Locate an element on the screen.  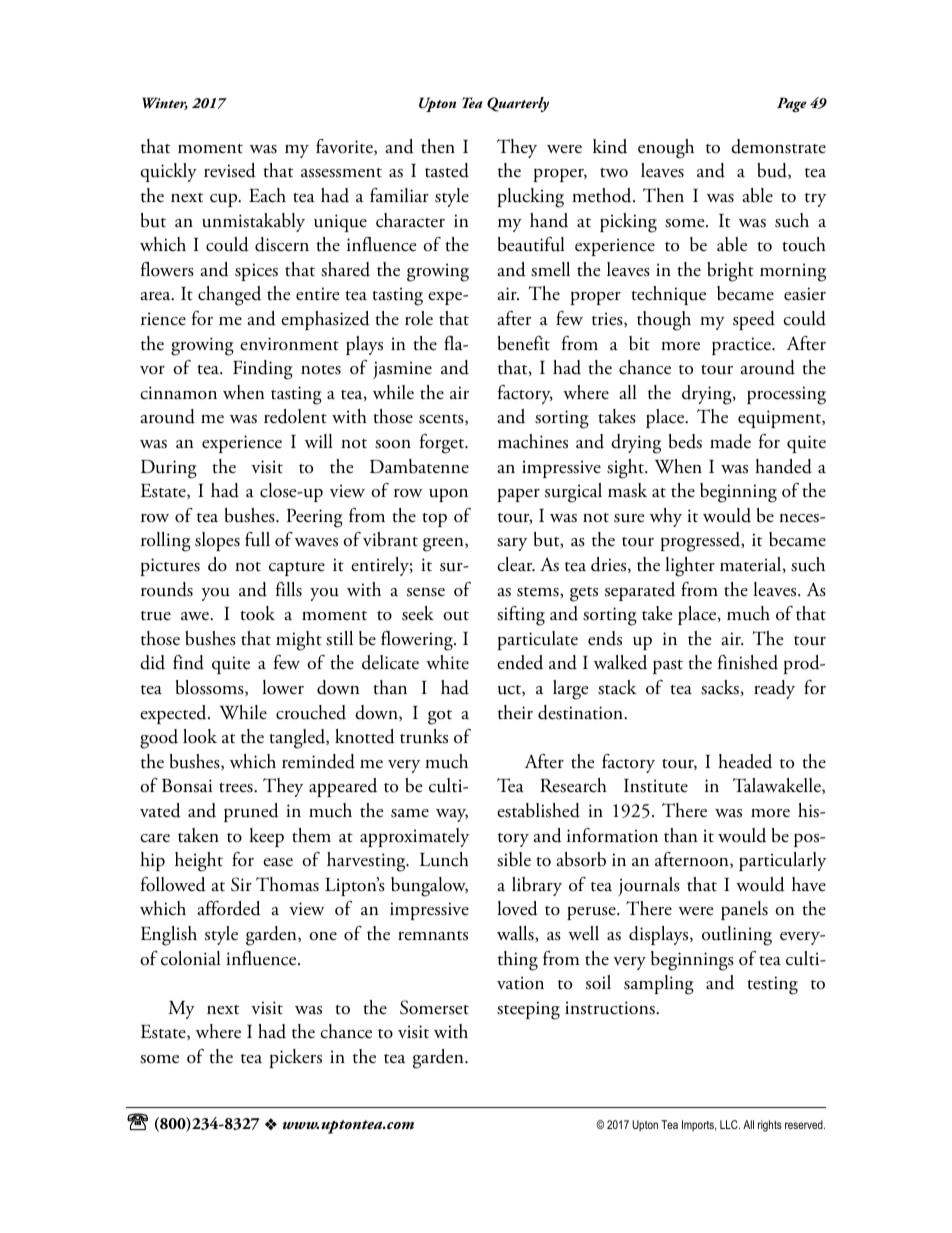
sifting is located at coordinates (521, 616).
